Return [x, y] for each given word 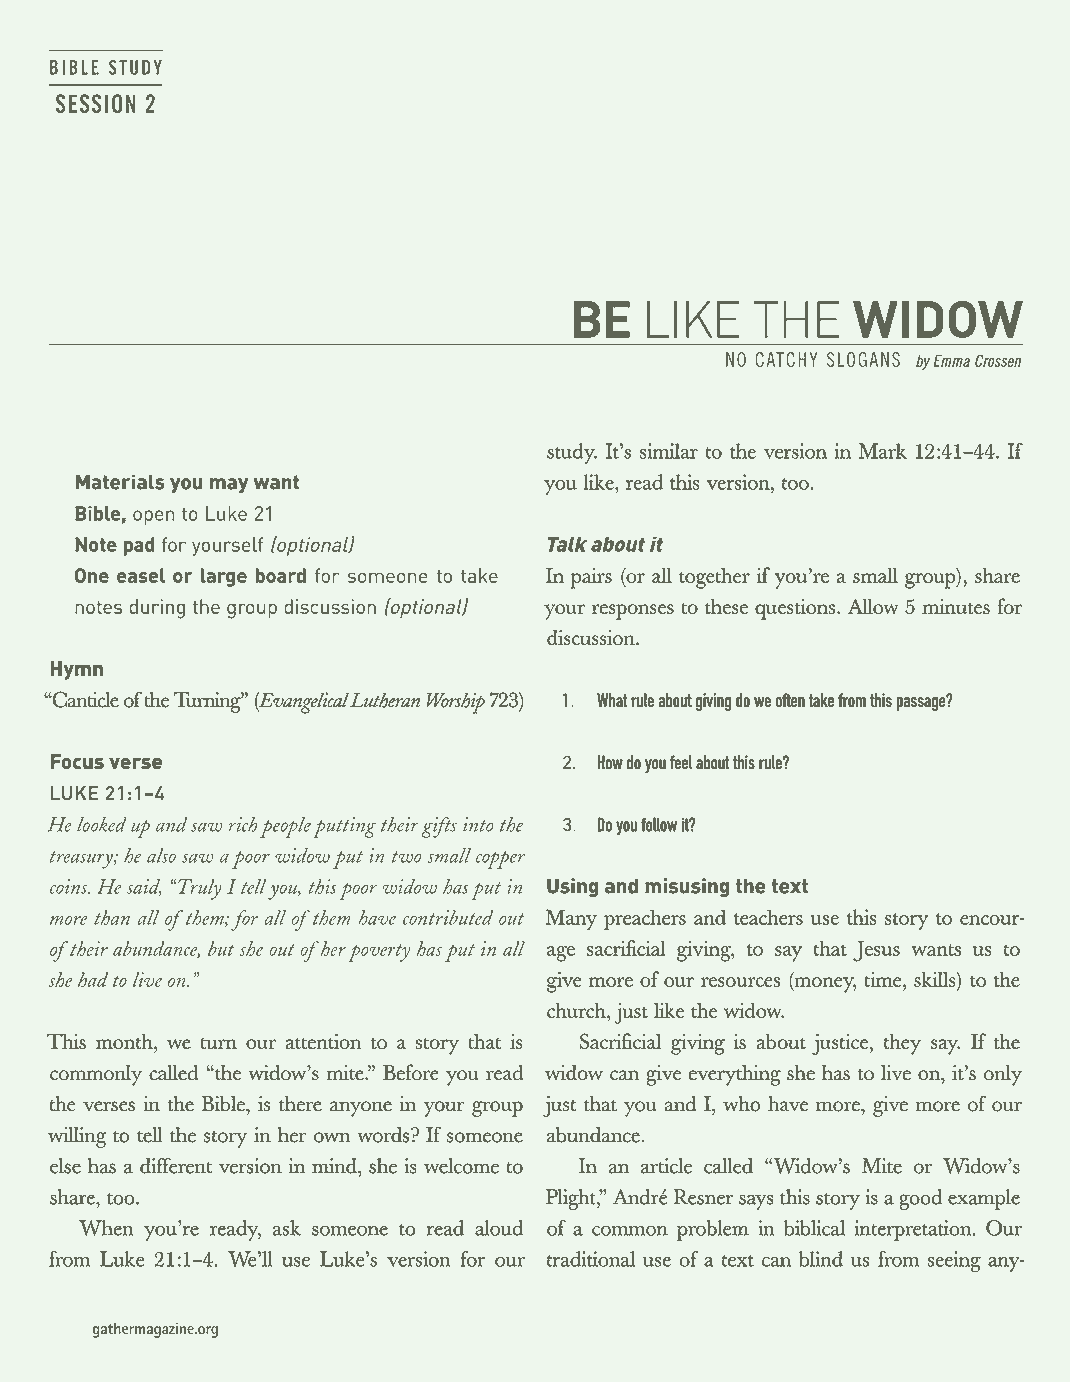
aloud [499, 1228]
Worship [456, 703]
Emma [951, 361]
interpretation [914, 1230]
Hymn [76, 670]
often [790, 700]
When [106, 1228]
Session [96, 103]
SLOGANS [863, 359]
